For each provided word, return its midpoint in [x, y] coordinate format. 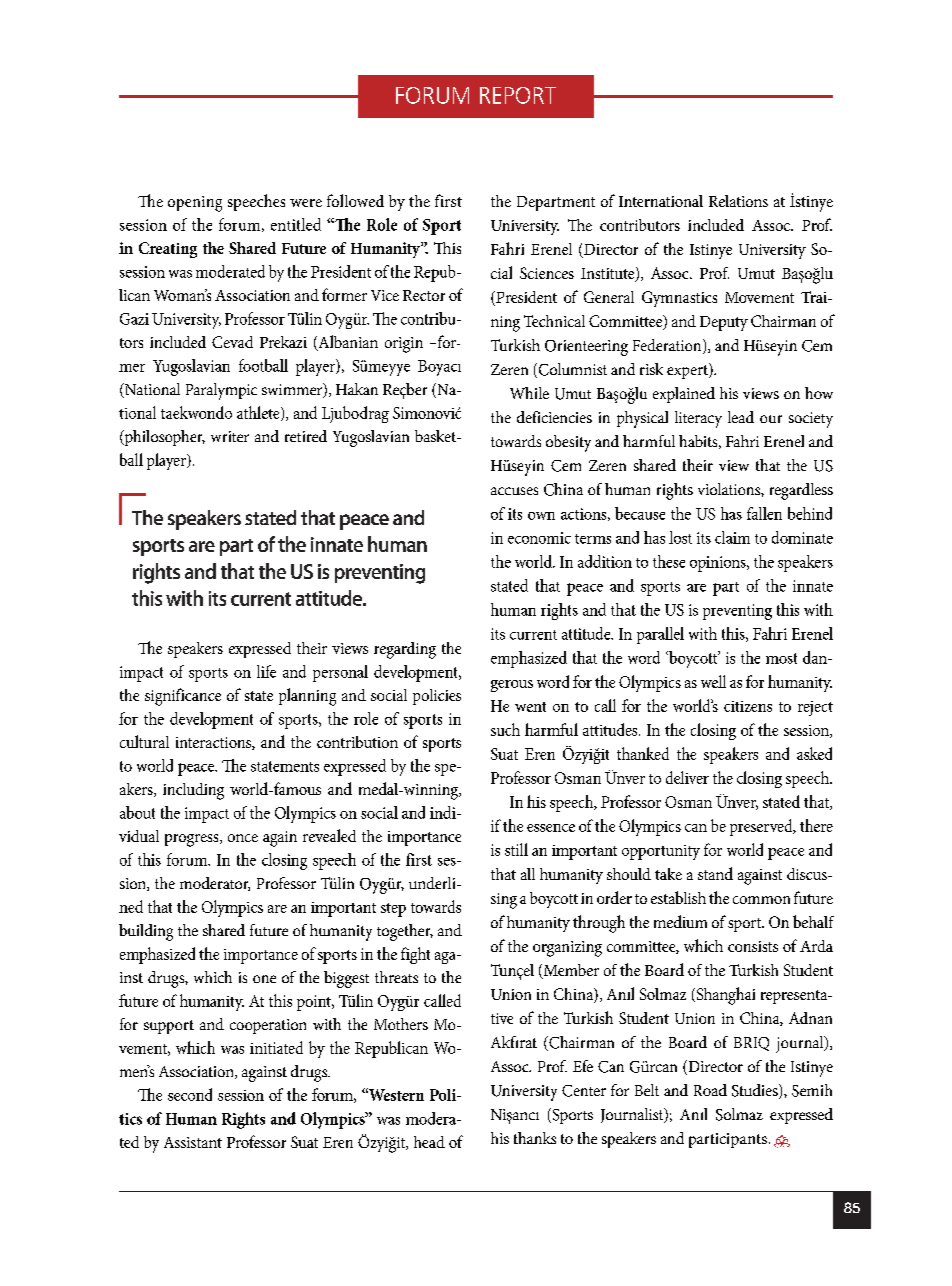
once [243, 838]
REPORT [518, 95]
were [306, 203]
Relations [738, 201]
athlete [259, 413]
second [190, 1094]
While [529, 393]
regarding [405, 650]
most [781, 658]
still [516, 849]
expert [688, 371]
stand [715, 873]
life [266, 671]
